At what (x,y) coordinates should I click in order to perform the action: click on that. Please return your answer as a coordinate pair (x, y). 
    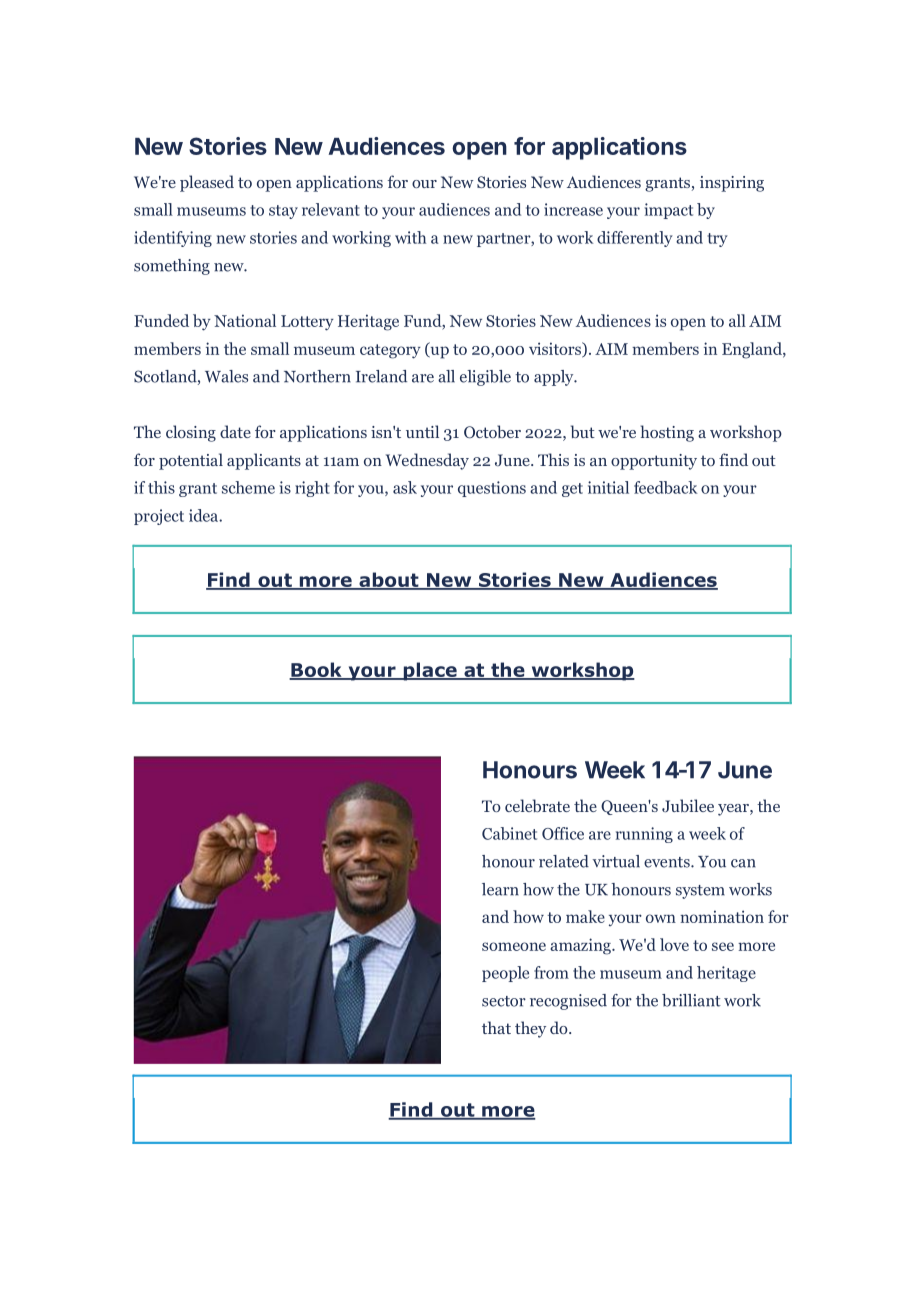
    Looking at the image, I should click on (496, 1027).
